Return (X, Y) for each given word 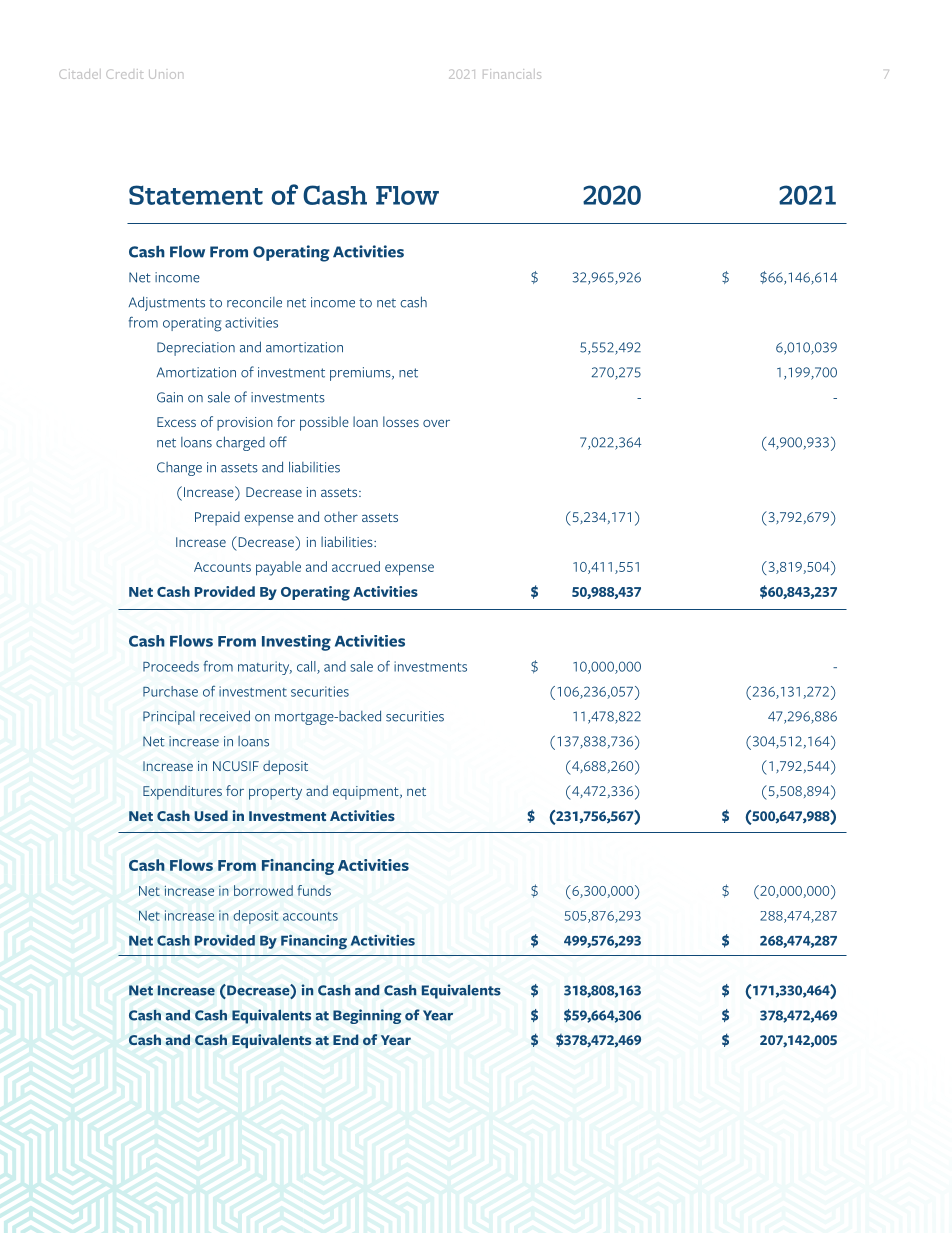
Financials (512, 74)
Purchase (170, 691)
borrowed (263, 890)
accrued (356, 566)
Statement (196, 195)
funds (314, 890)
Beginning (367, 1016)
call (307, 667)
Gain (170, 397)
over (436, 423)
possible (324, 423)
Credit (124, 74)
